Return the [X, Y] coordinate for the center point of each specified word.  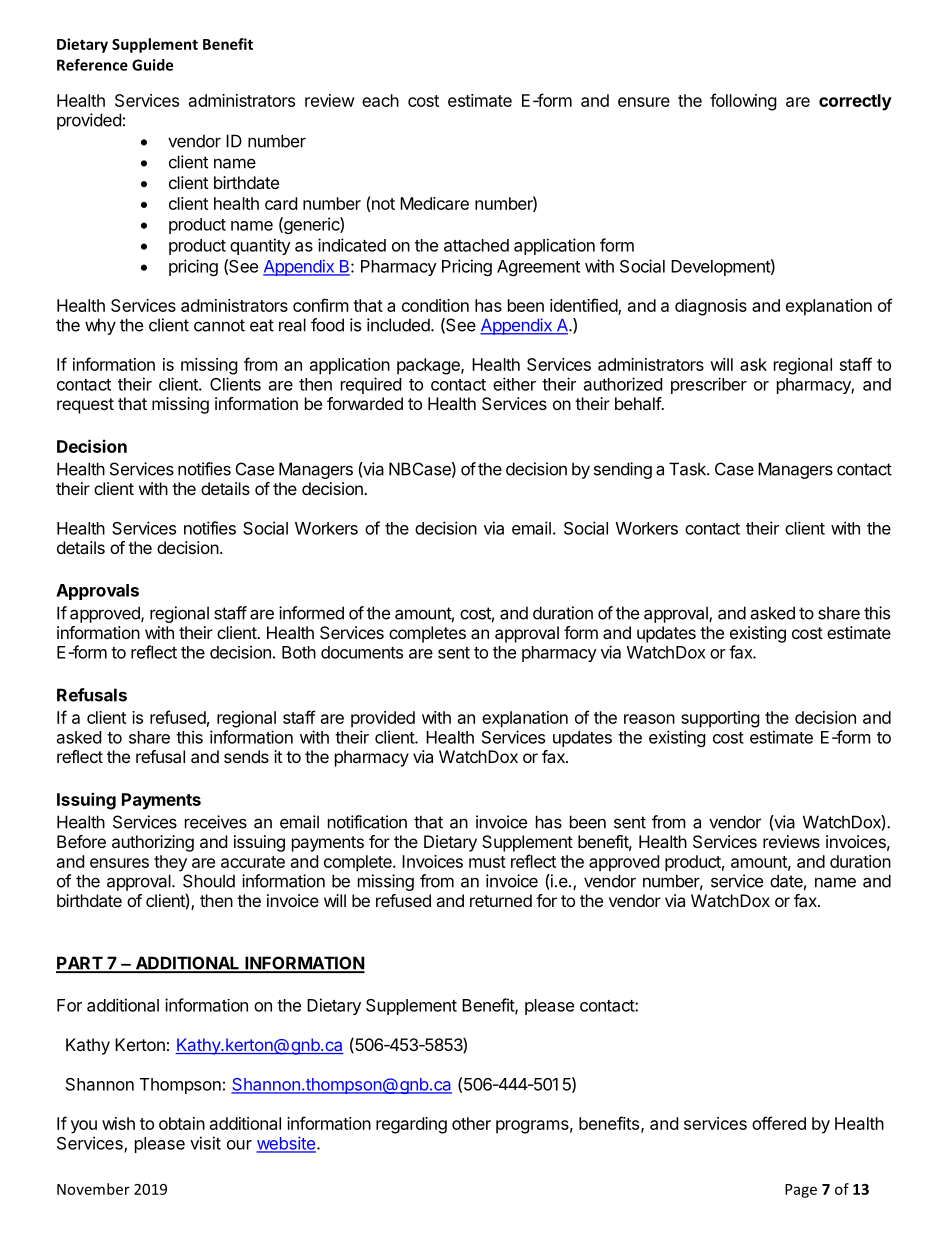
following [743, 102]
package [429, 366]
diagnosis [711, 307]
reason [649, 719]
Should [209, 881]
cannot [219, 325]
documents [362, 652]
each [380, 100]
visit [205, 1143]
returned [501, 900]
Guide [152, 65]
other [471, 1123]
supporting [720, 719]
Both [299, 652]
